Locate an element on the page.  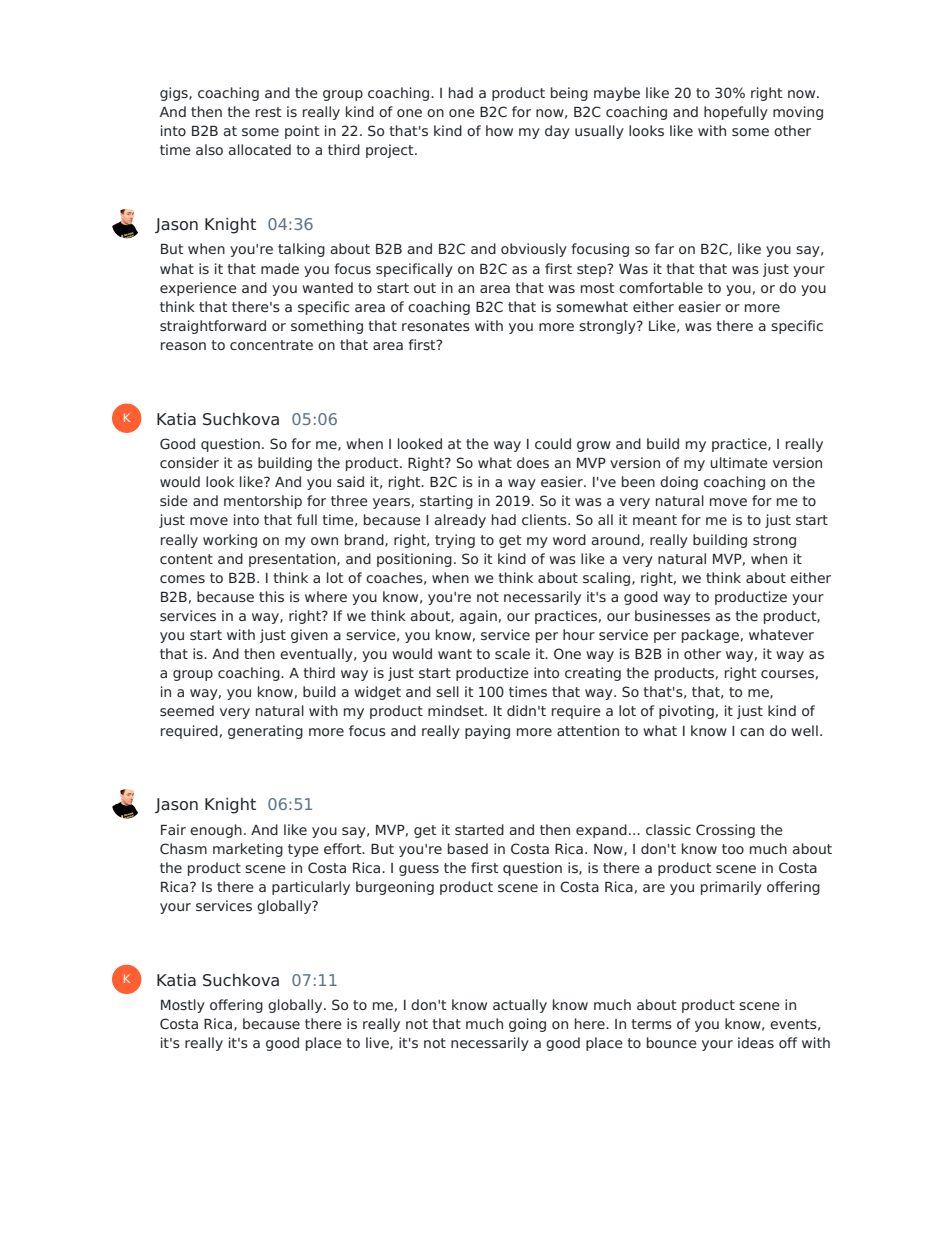
ultimate is located at coordinates (739, 462).
